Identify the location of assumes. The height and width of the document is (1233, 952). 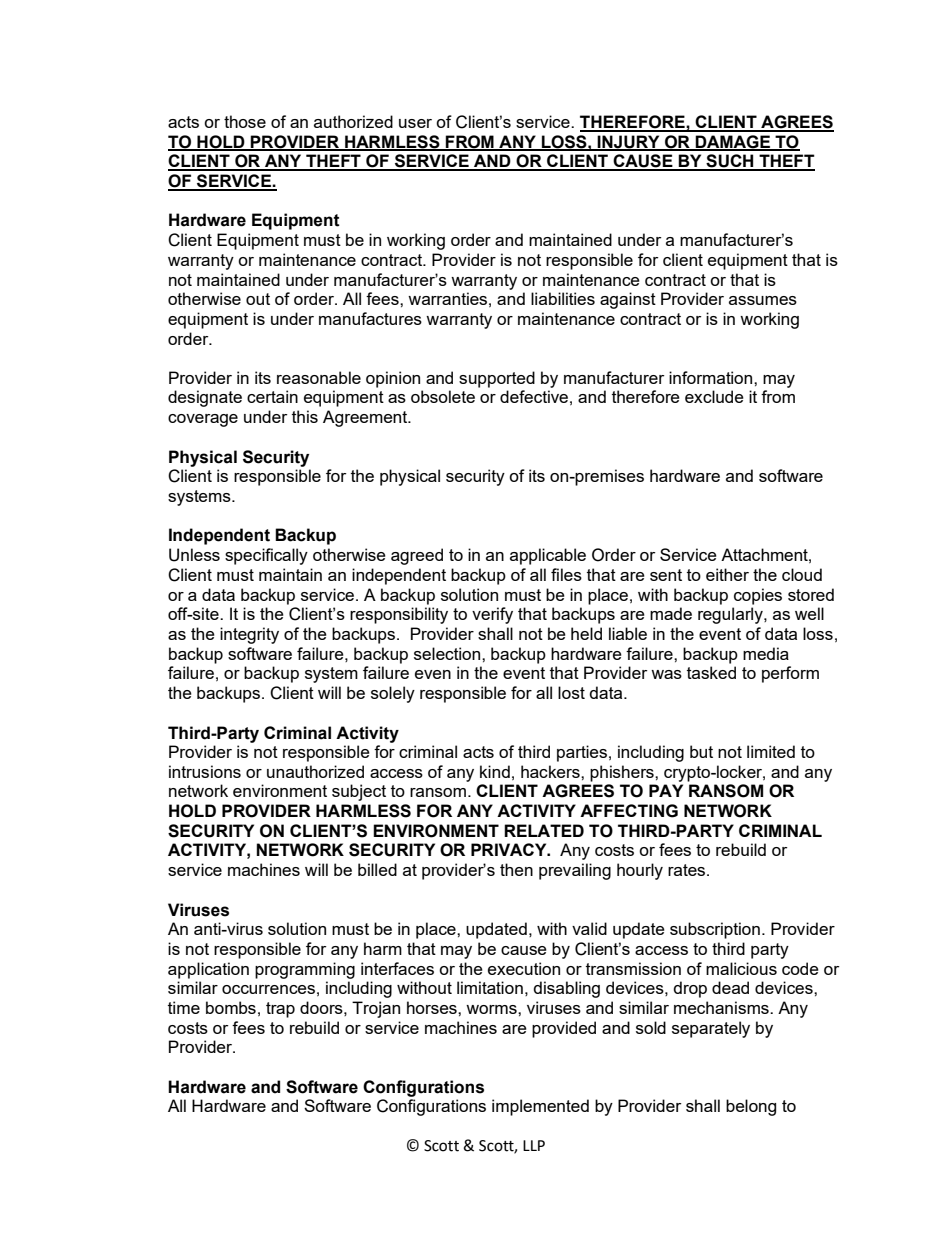
(763, 300).
